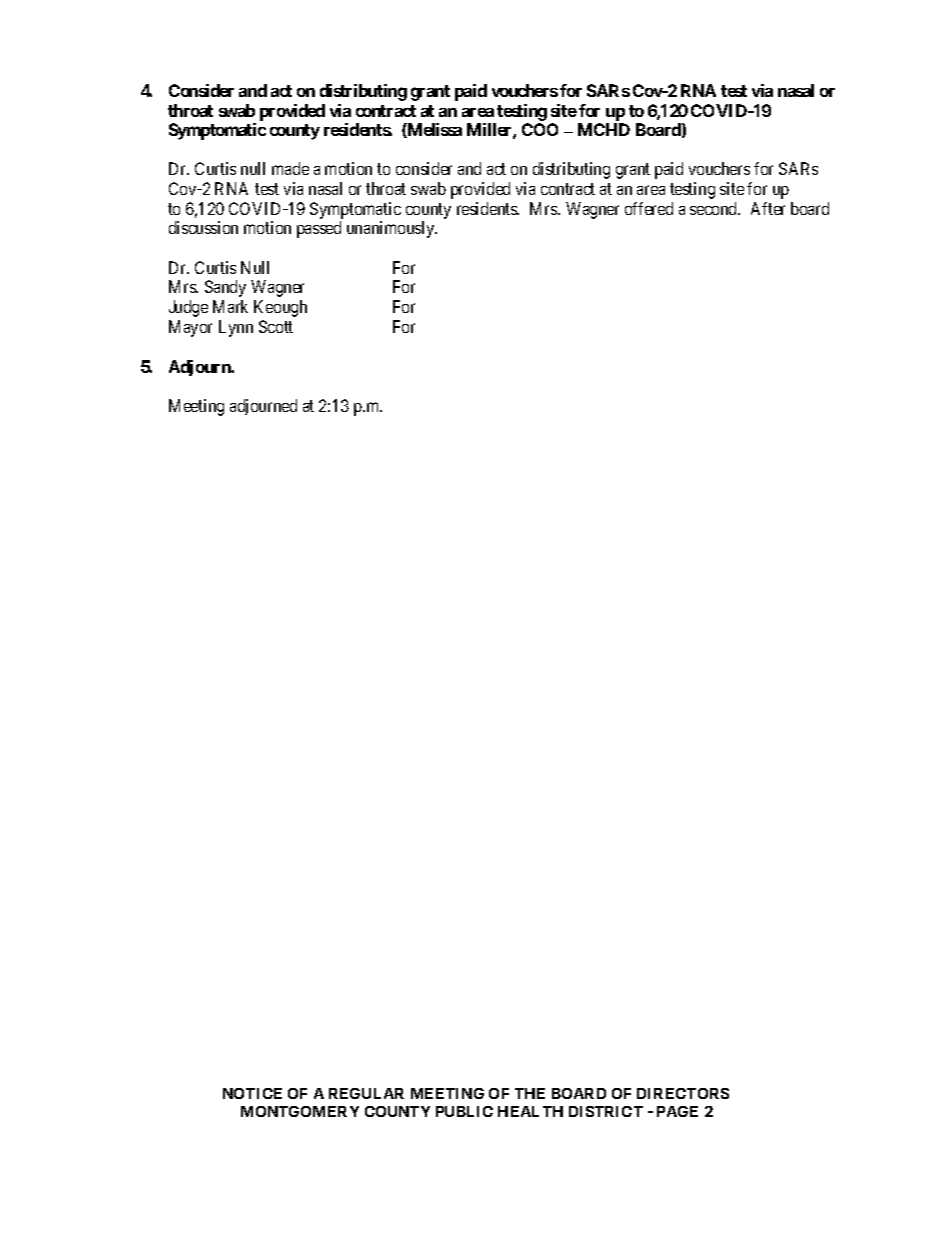 This screenshot has height=1233, width=952. I want to click on NOTICE, so click(252, 1093).
